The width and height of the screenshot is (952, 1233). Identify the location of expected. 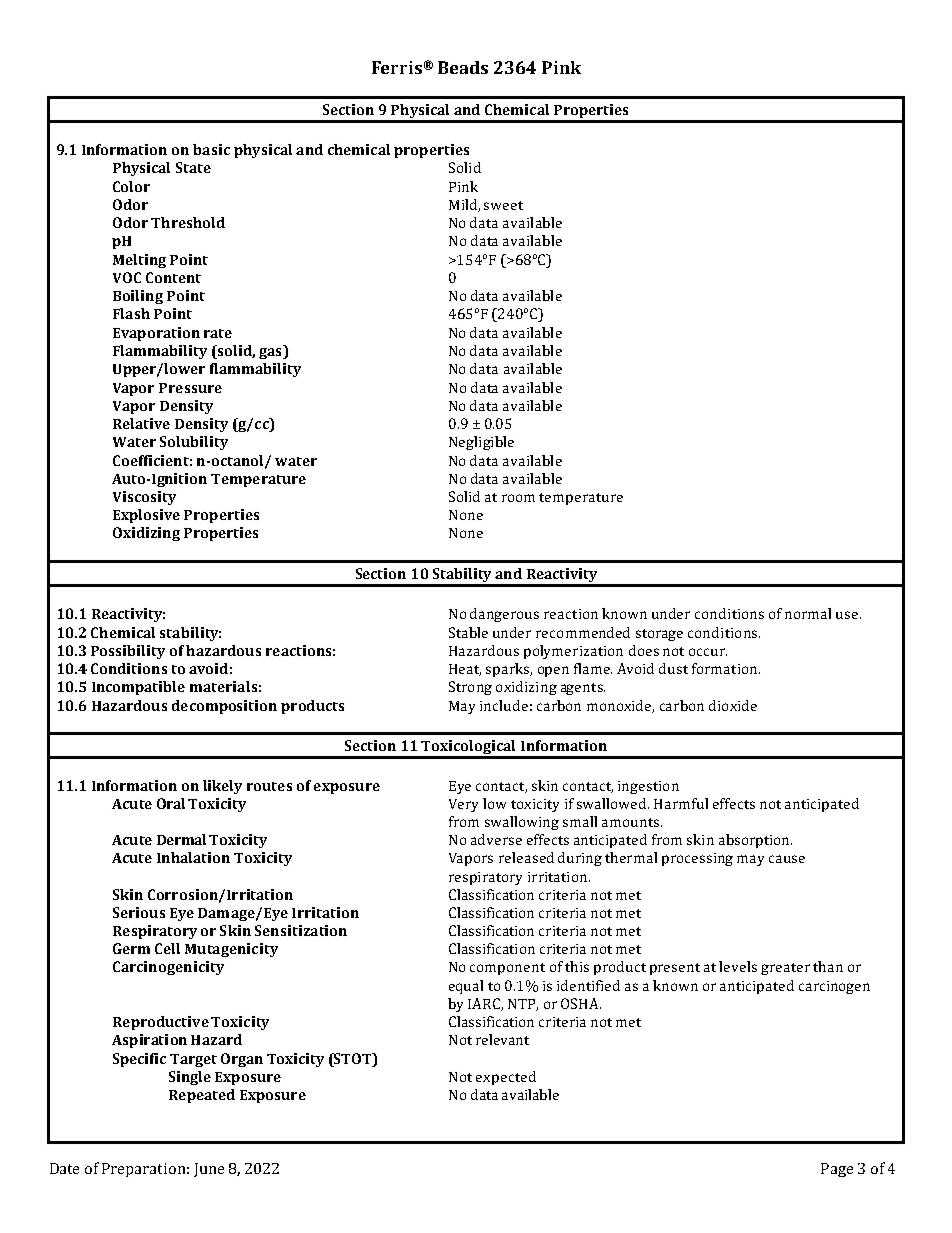
(506, 1078).
